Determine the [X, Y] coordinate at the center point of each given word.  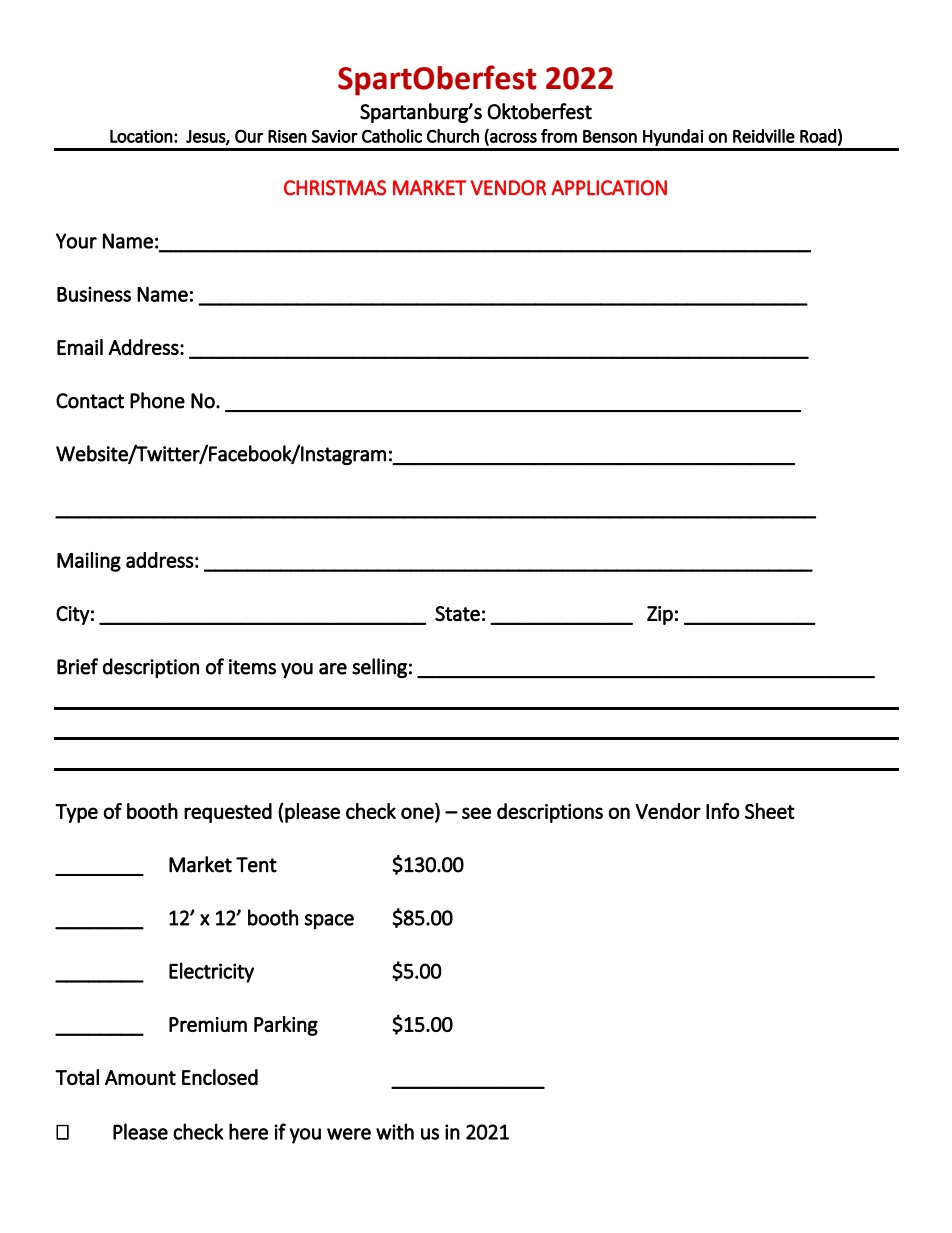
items [252, 667]
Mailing [89, 562]
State [457, 614]
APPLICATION [609, 188]
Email [80, 347]
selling [379, 668]
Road [818, 136]
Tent [256, 865]
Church [453, 136]
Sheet [770, 811]
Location [141, 136]
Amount [140, 1077]
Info [723, 811]
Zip [660, 615]
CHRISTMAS [335, 188]
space [329, 922]
